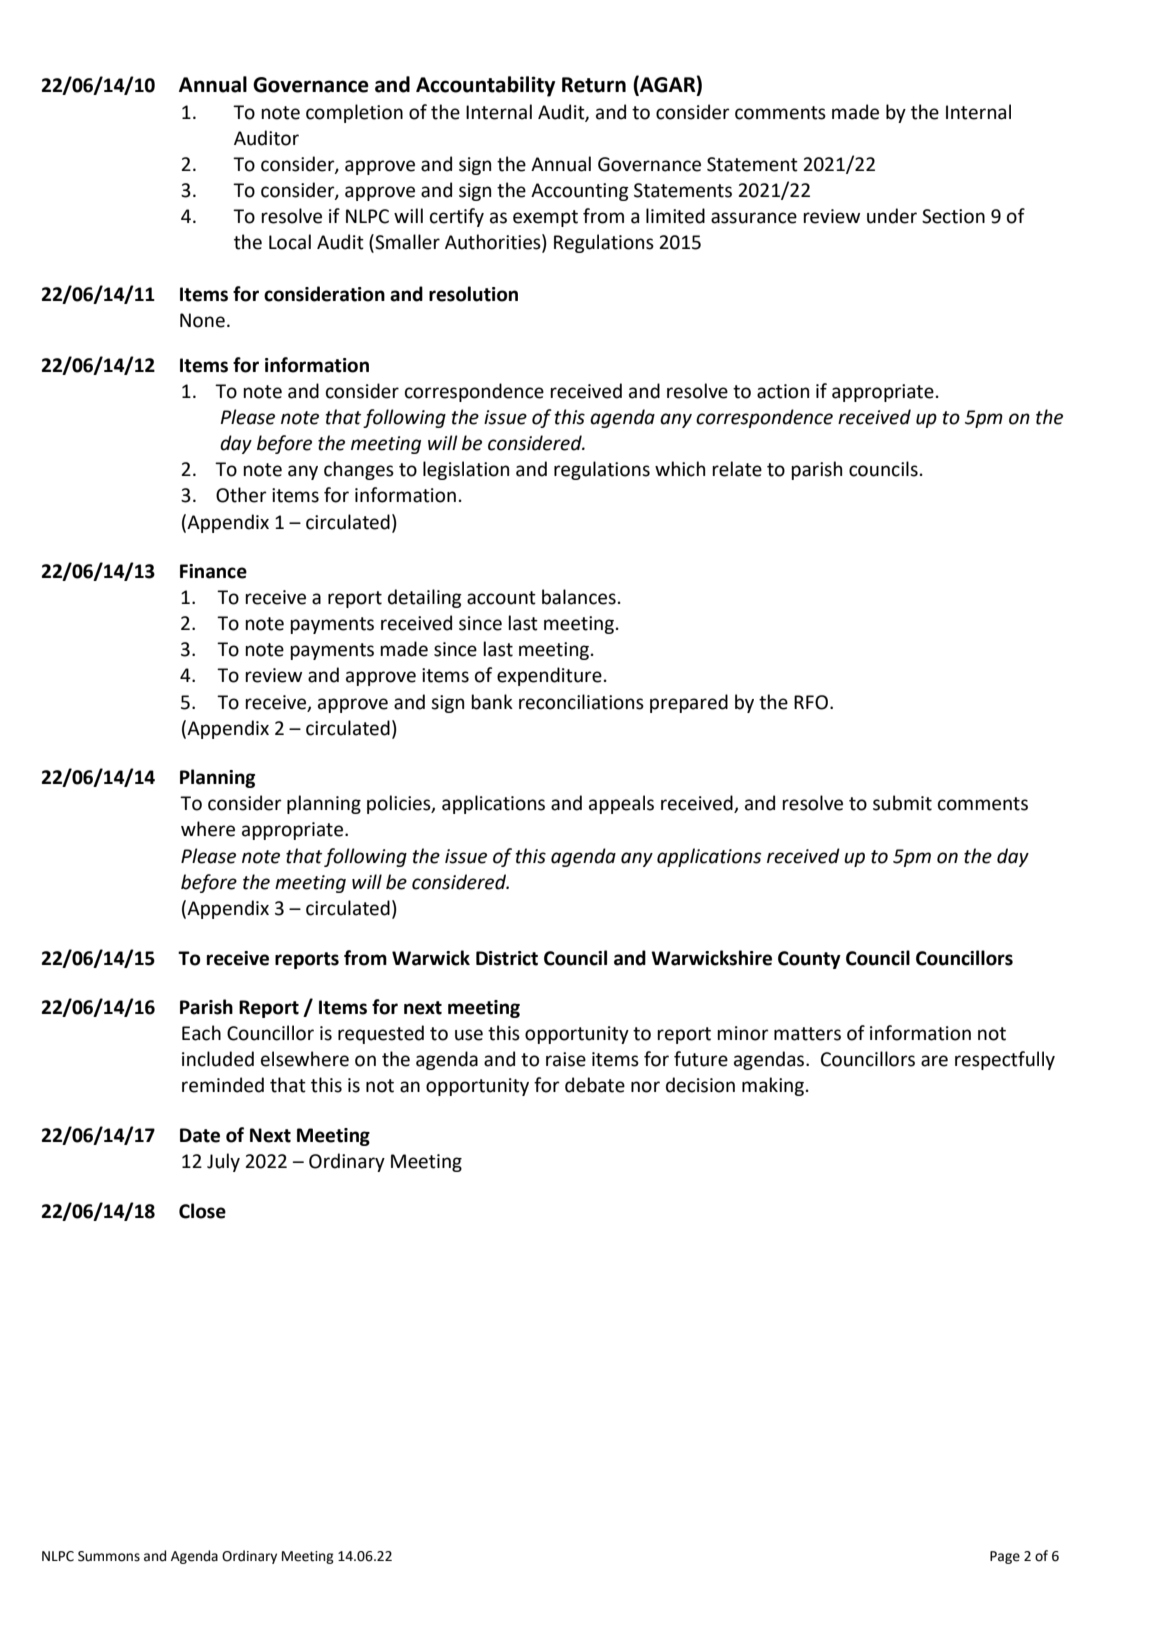  I want to click on County, so click(809, 960).
